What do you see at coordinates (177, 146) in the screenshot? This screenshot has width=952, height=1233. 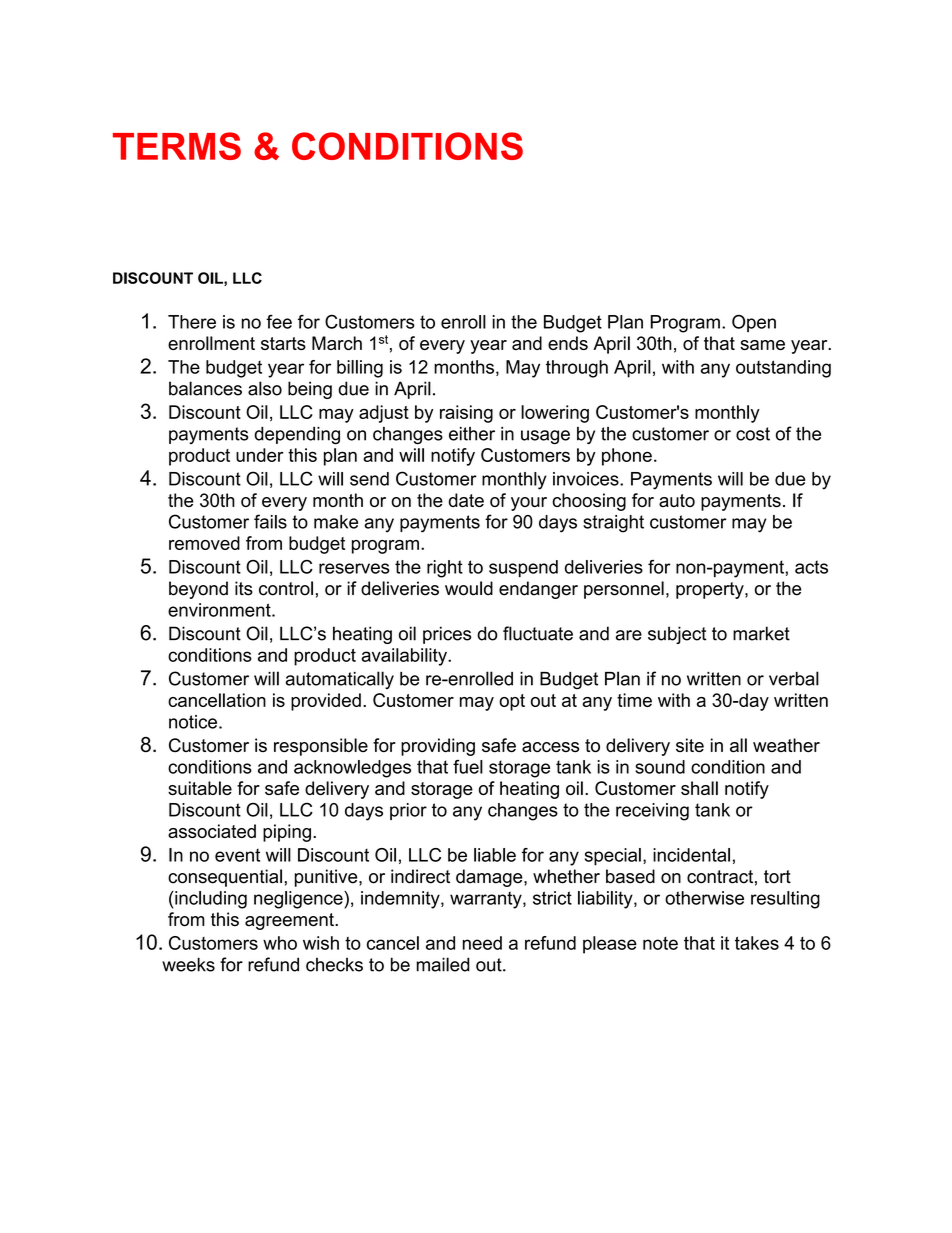 I see `TERMS` at bounding box center [177, 146].
